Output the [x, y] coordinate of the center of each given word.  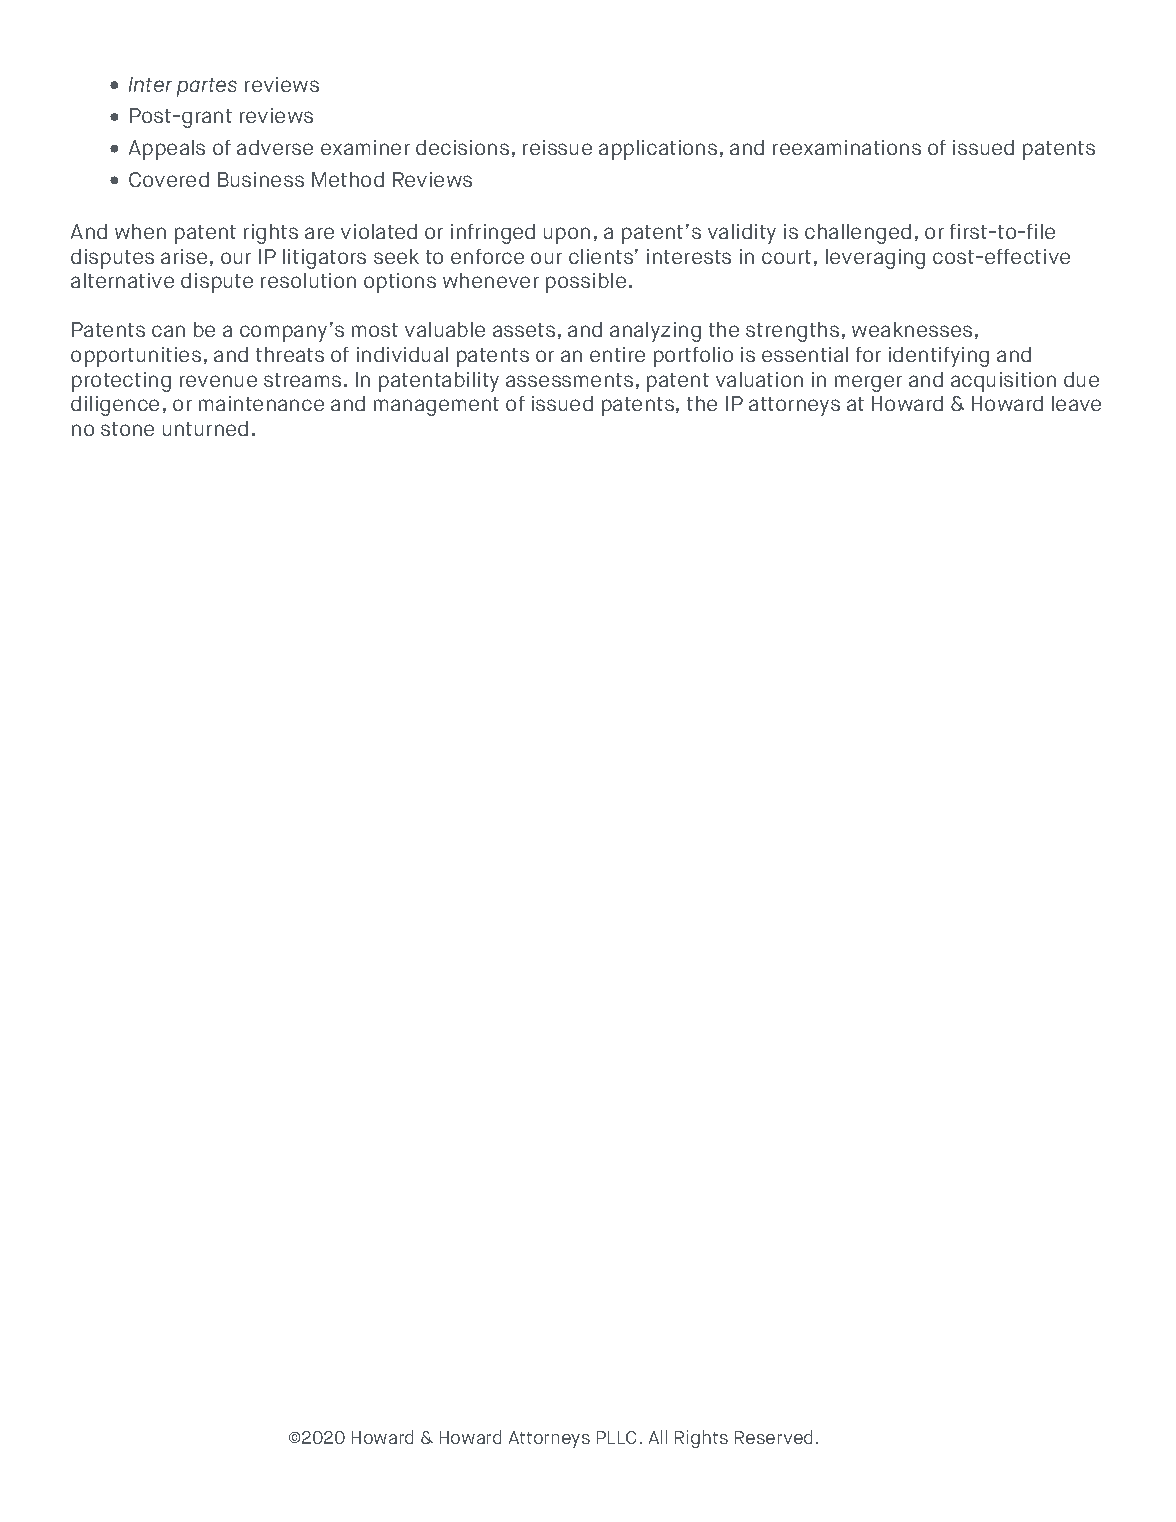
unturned [205, 428]
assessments [569, 380]
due [1081, 379]
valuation [759, 379]
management [436, 406]
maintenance [261, 403]
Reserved [773, 1437]
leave [1076, 403]
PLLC [616, 1437]
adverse [275, 147]
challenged [858, 234]
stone [127, 429]
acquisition [1003, 382]
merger [868, 383]
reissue [557, 147]
